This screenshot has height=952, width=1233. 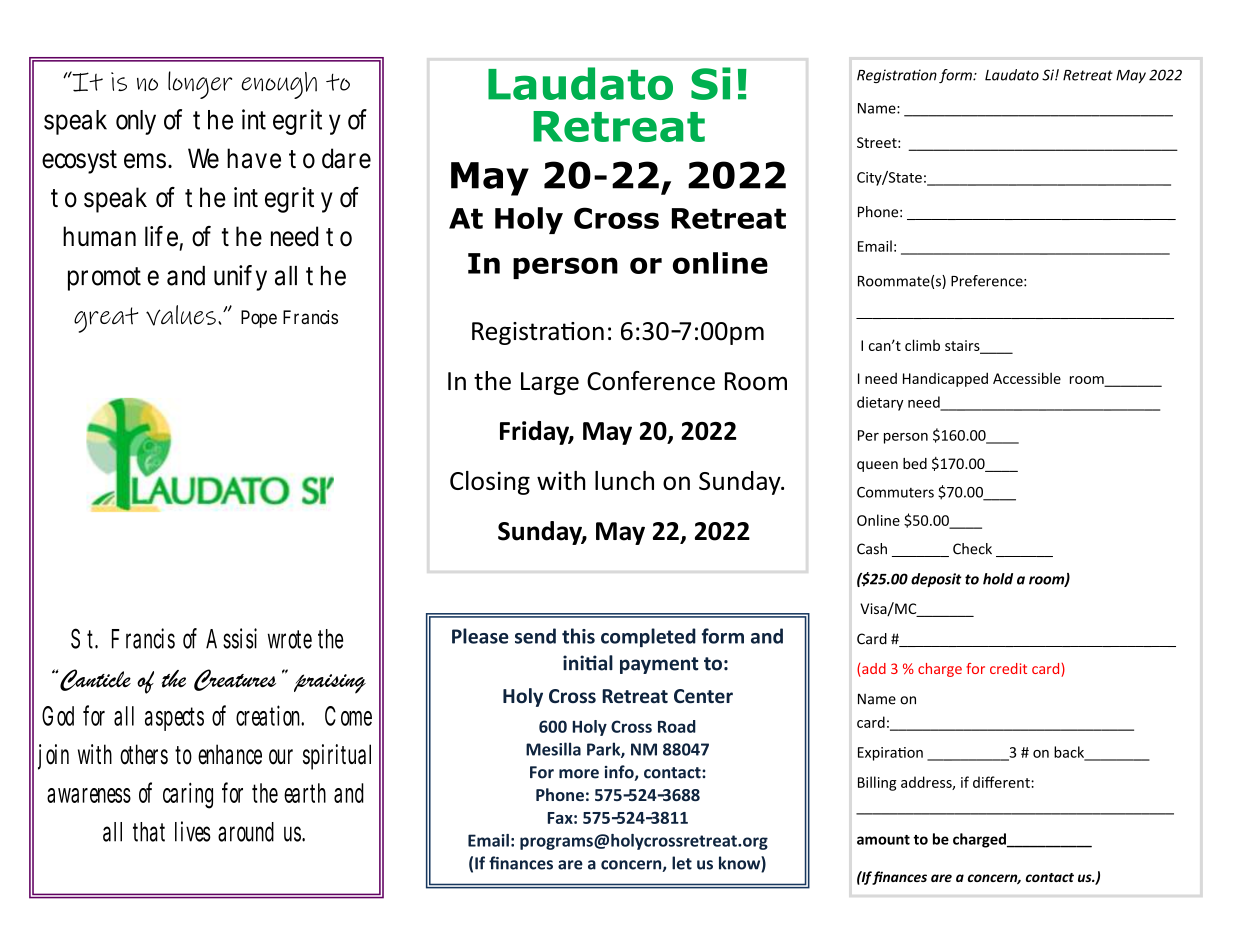 I want to click on values, so click(x=181, y=315).
